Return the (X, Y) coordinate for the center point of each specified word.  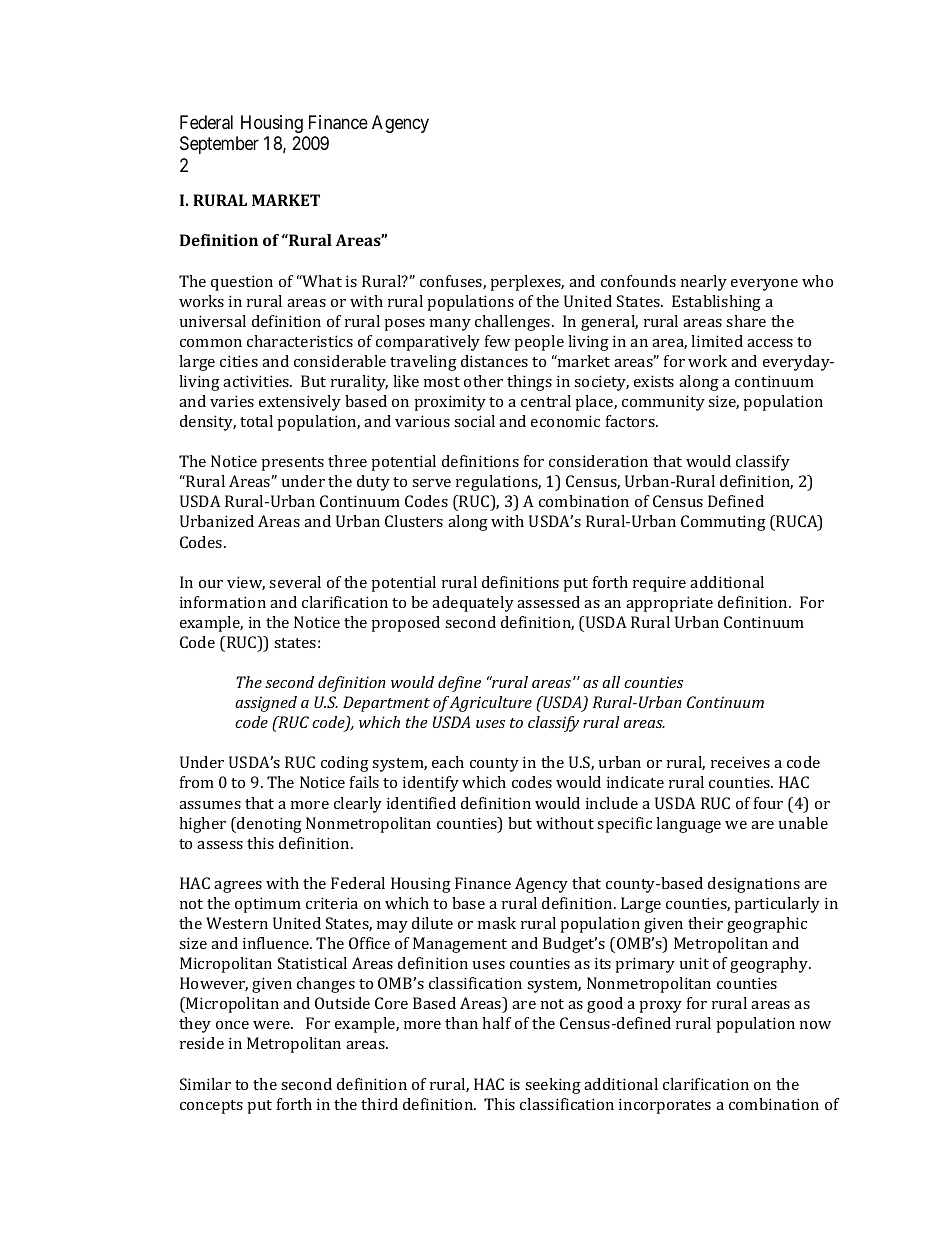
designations (754, 885)
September (219, 145)
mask (497, 923)
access (770, 343)
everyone (764, 285)
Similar (205, 1084)
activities (257, 381)
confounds (638, 281)
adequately (473, 604)
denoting (268, 825)
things (529, 383)
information (223, 602)
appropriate (669, 604)
